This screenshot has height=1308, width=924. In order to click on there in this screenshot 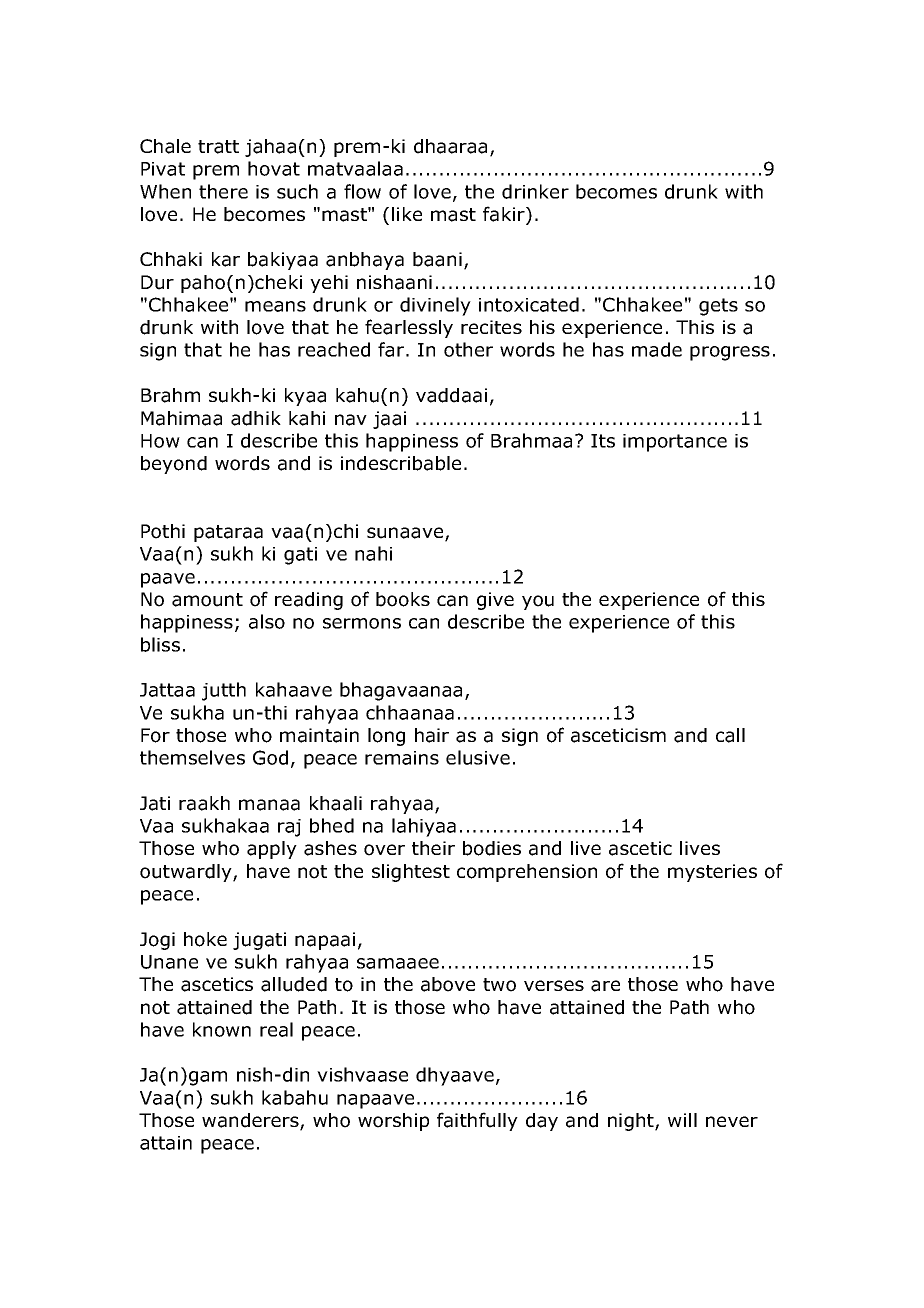, I will do `click(223, 191)`.
